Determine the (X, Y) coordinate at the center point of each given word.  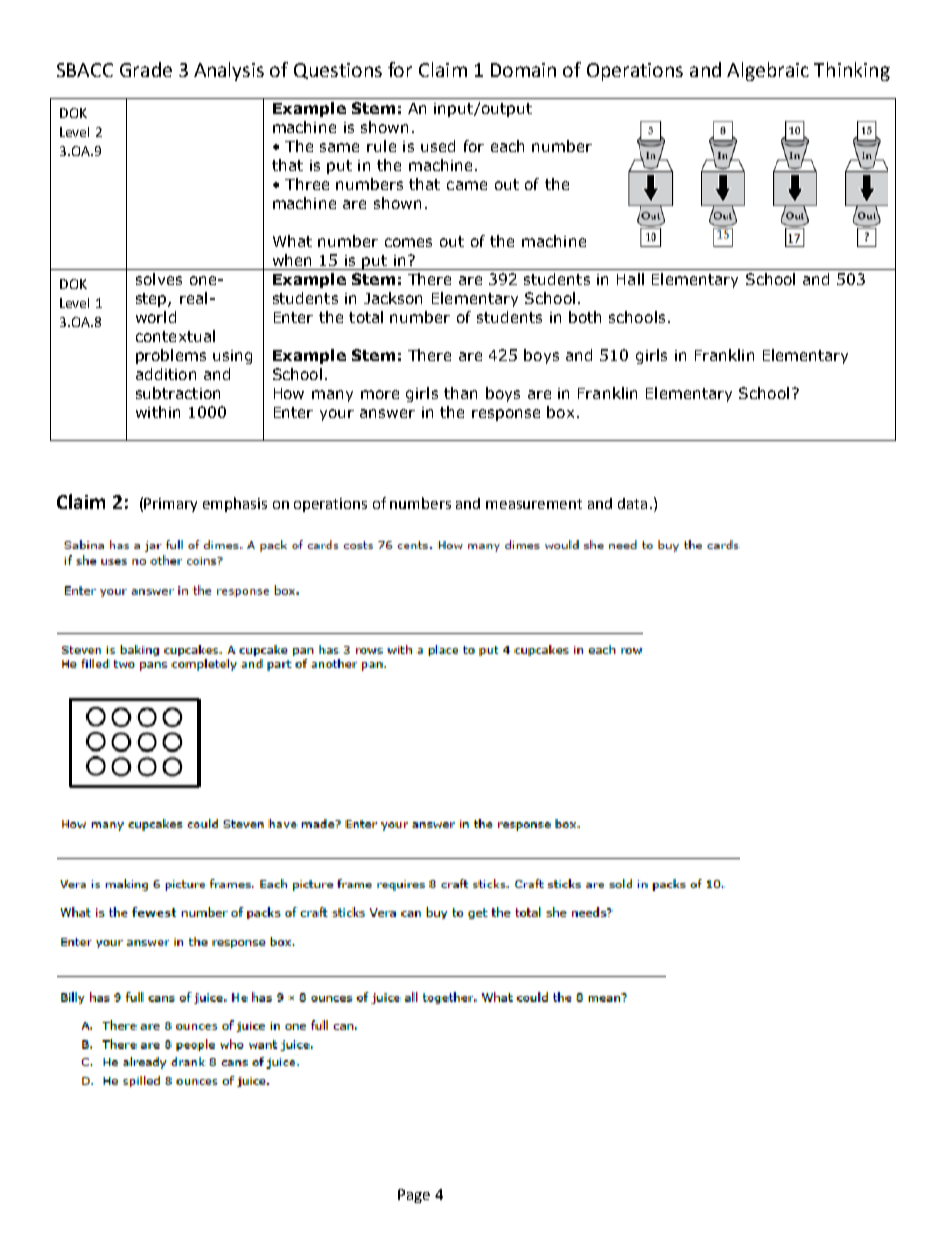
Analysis (229, 71)
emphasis (235, 504)
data (632, 503)
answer (387, 413)
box (560, 412)
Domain (523, 70)
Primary (170, 505)
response (506, 415)
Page (414, 1196)
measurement (534, 504)
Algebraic (768, 71)
